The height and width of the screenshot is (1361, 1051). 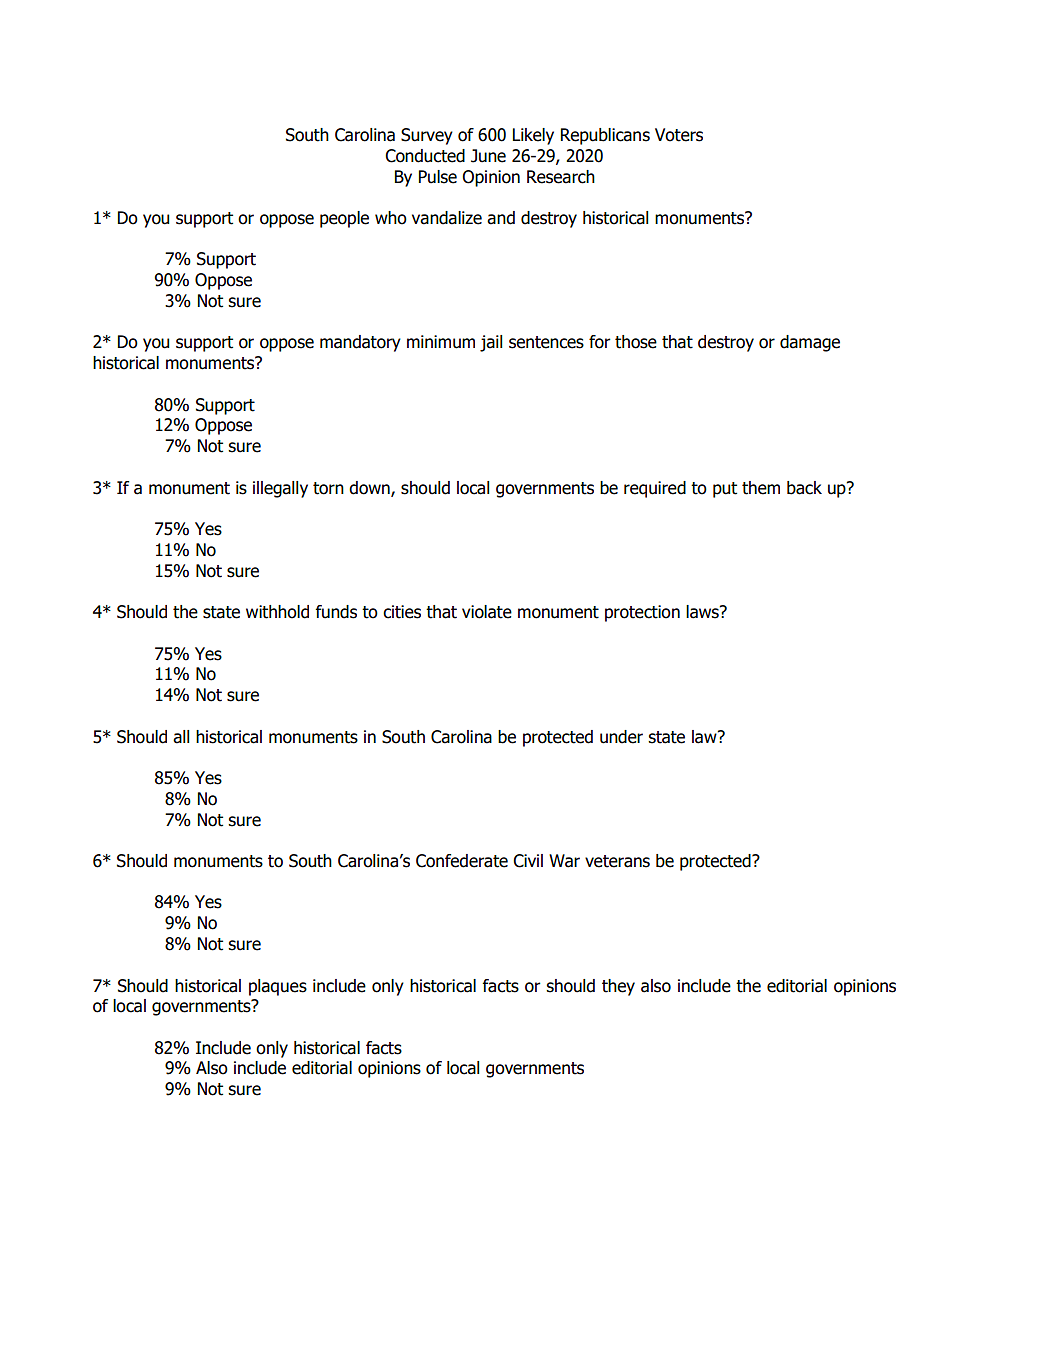 What do you see at coordinates (328, 488) in the screenshot?
I see `torn` at bounding box center [328, 488].
